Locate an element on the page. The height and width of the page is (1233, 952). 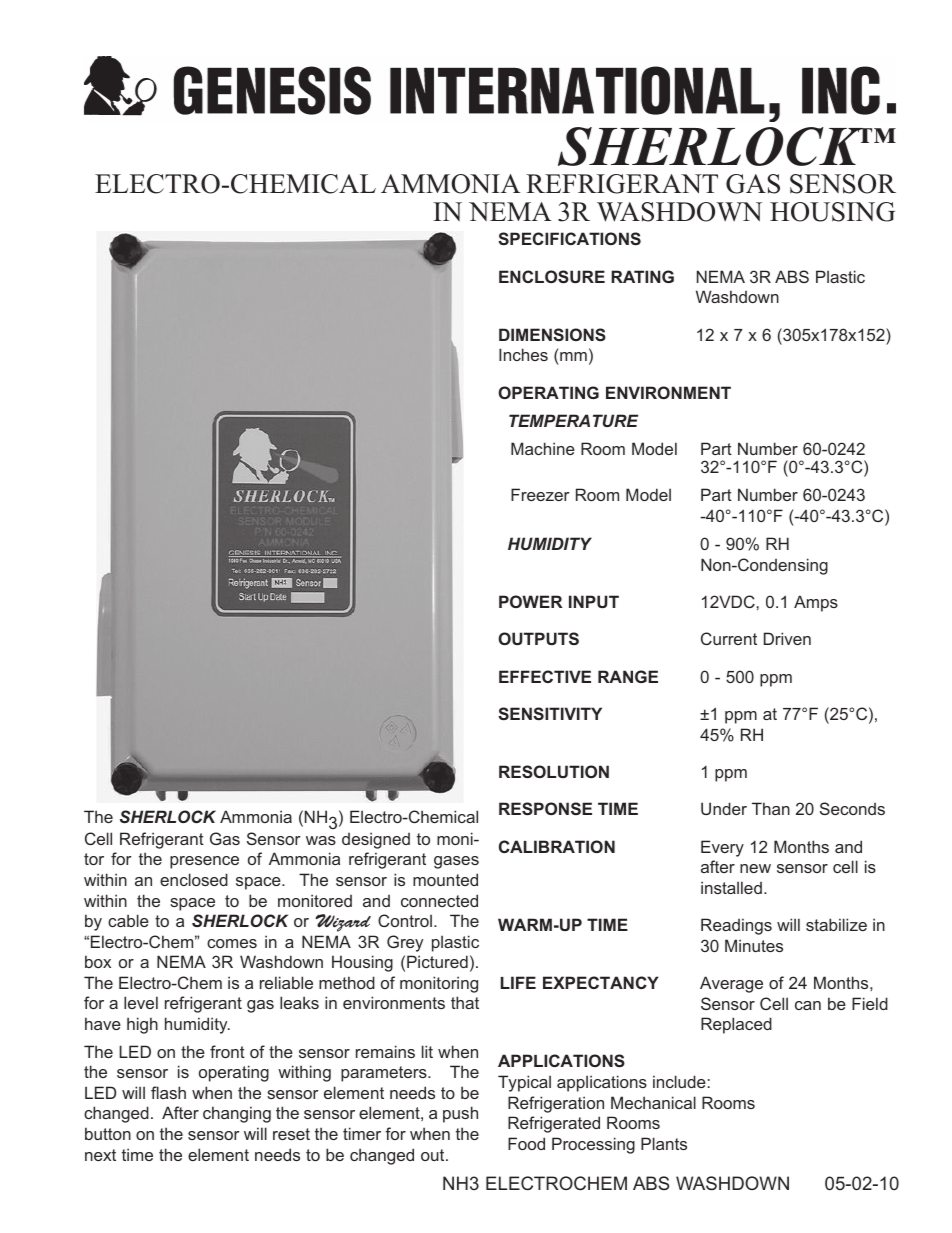
SPECIFICATIONS is located at coordinates (569, 238).
